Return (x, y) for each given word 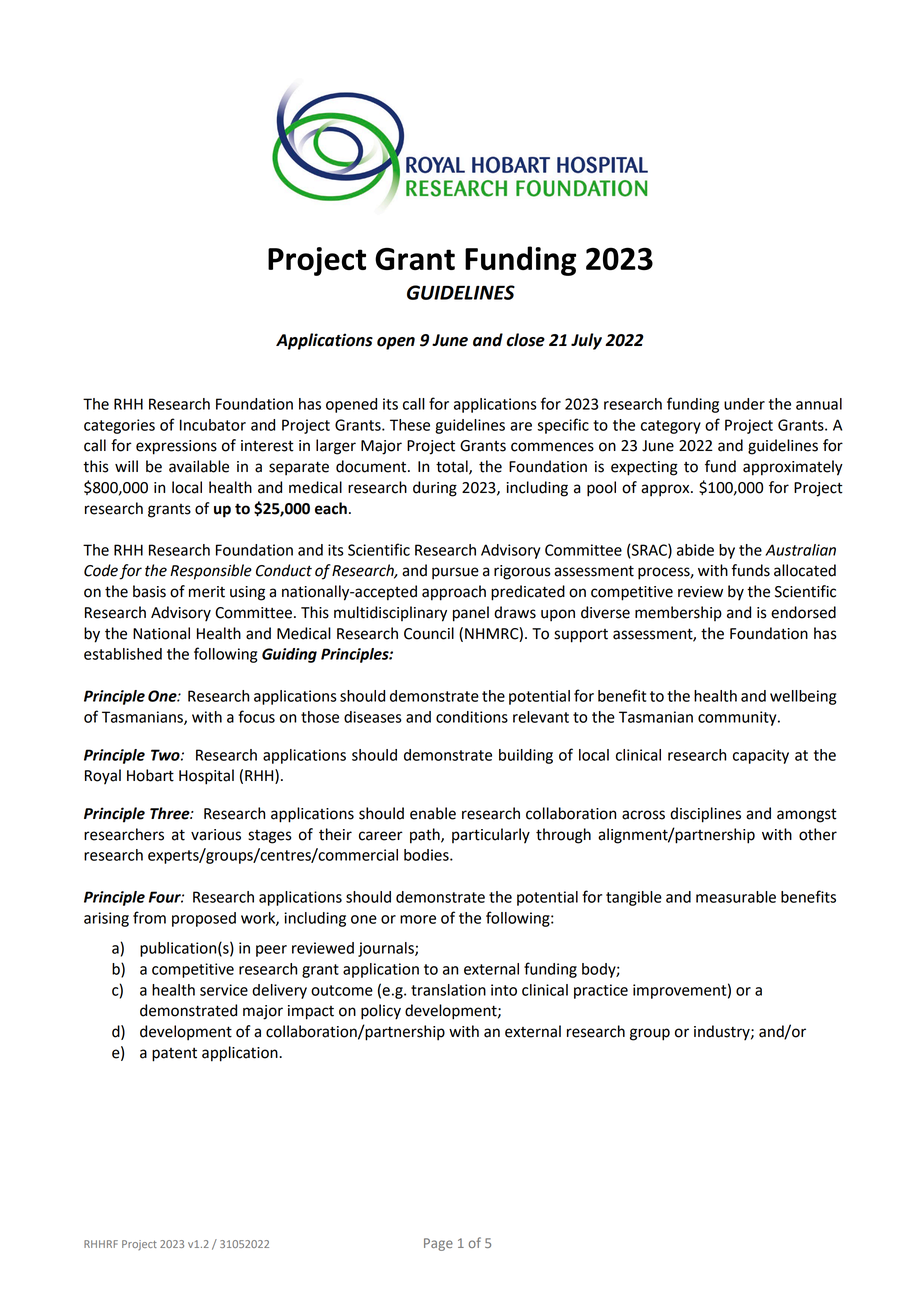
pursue (455, 573)
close (526, 340)
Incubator (213, 425)
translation (448, 990)
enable (433, 813)
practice (601, 991)
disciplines (705, 815)
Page (438, 1244)
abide (695, 550)
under (744, 404)
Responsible (211, 572)
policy (381, 1012)
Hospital (206, 777)
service (224, 990)
